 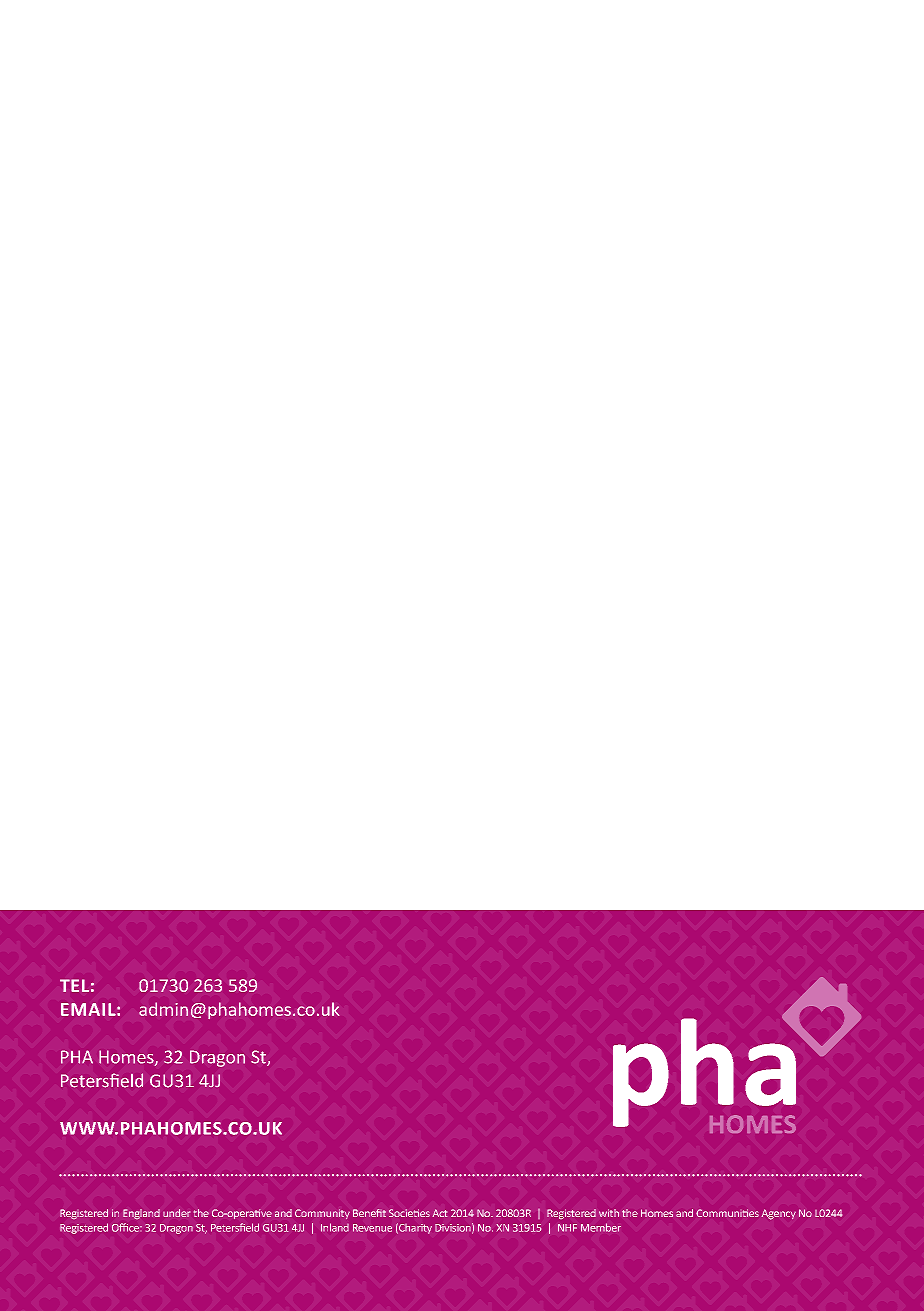 I want to click on Benefit, so click(x=369, y=1213).
